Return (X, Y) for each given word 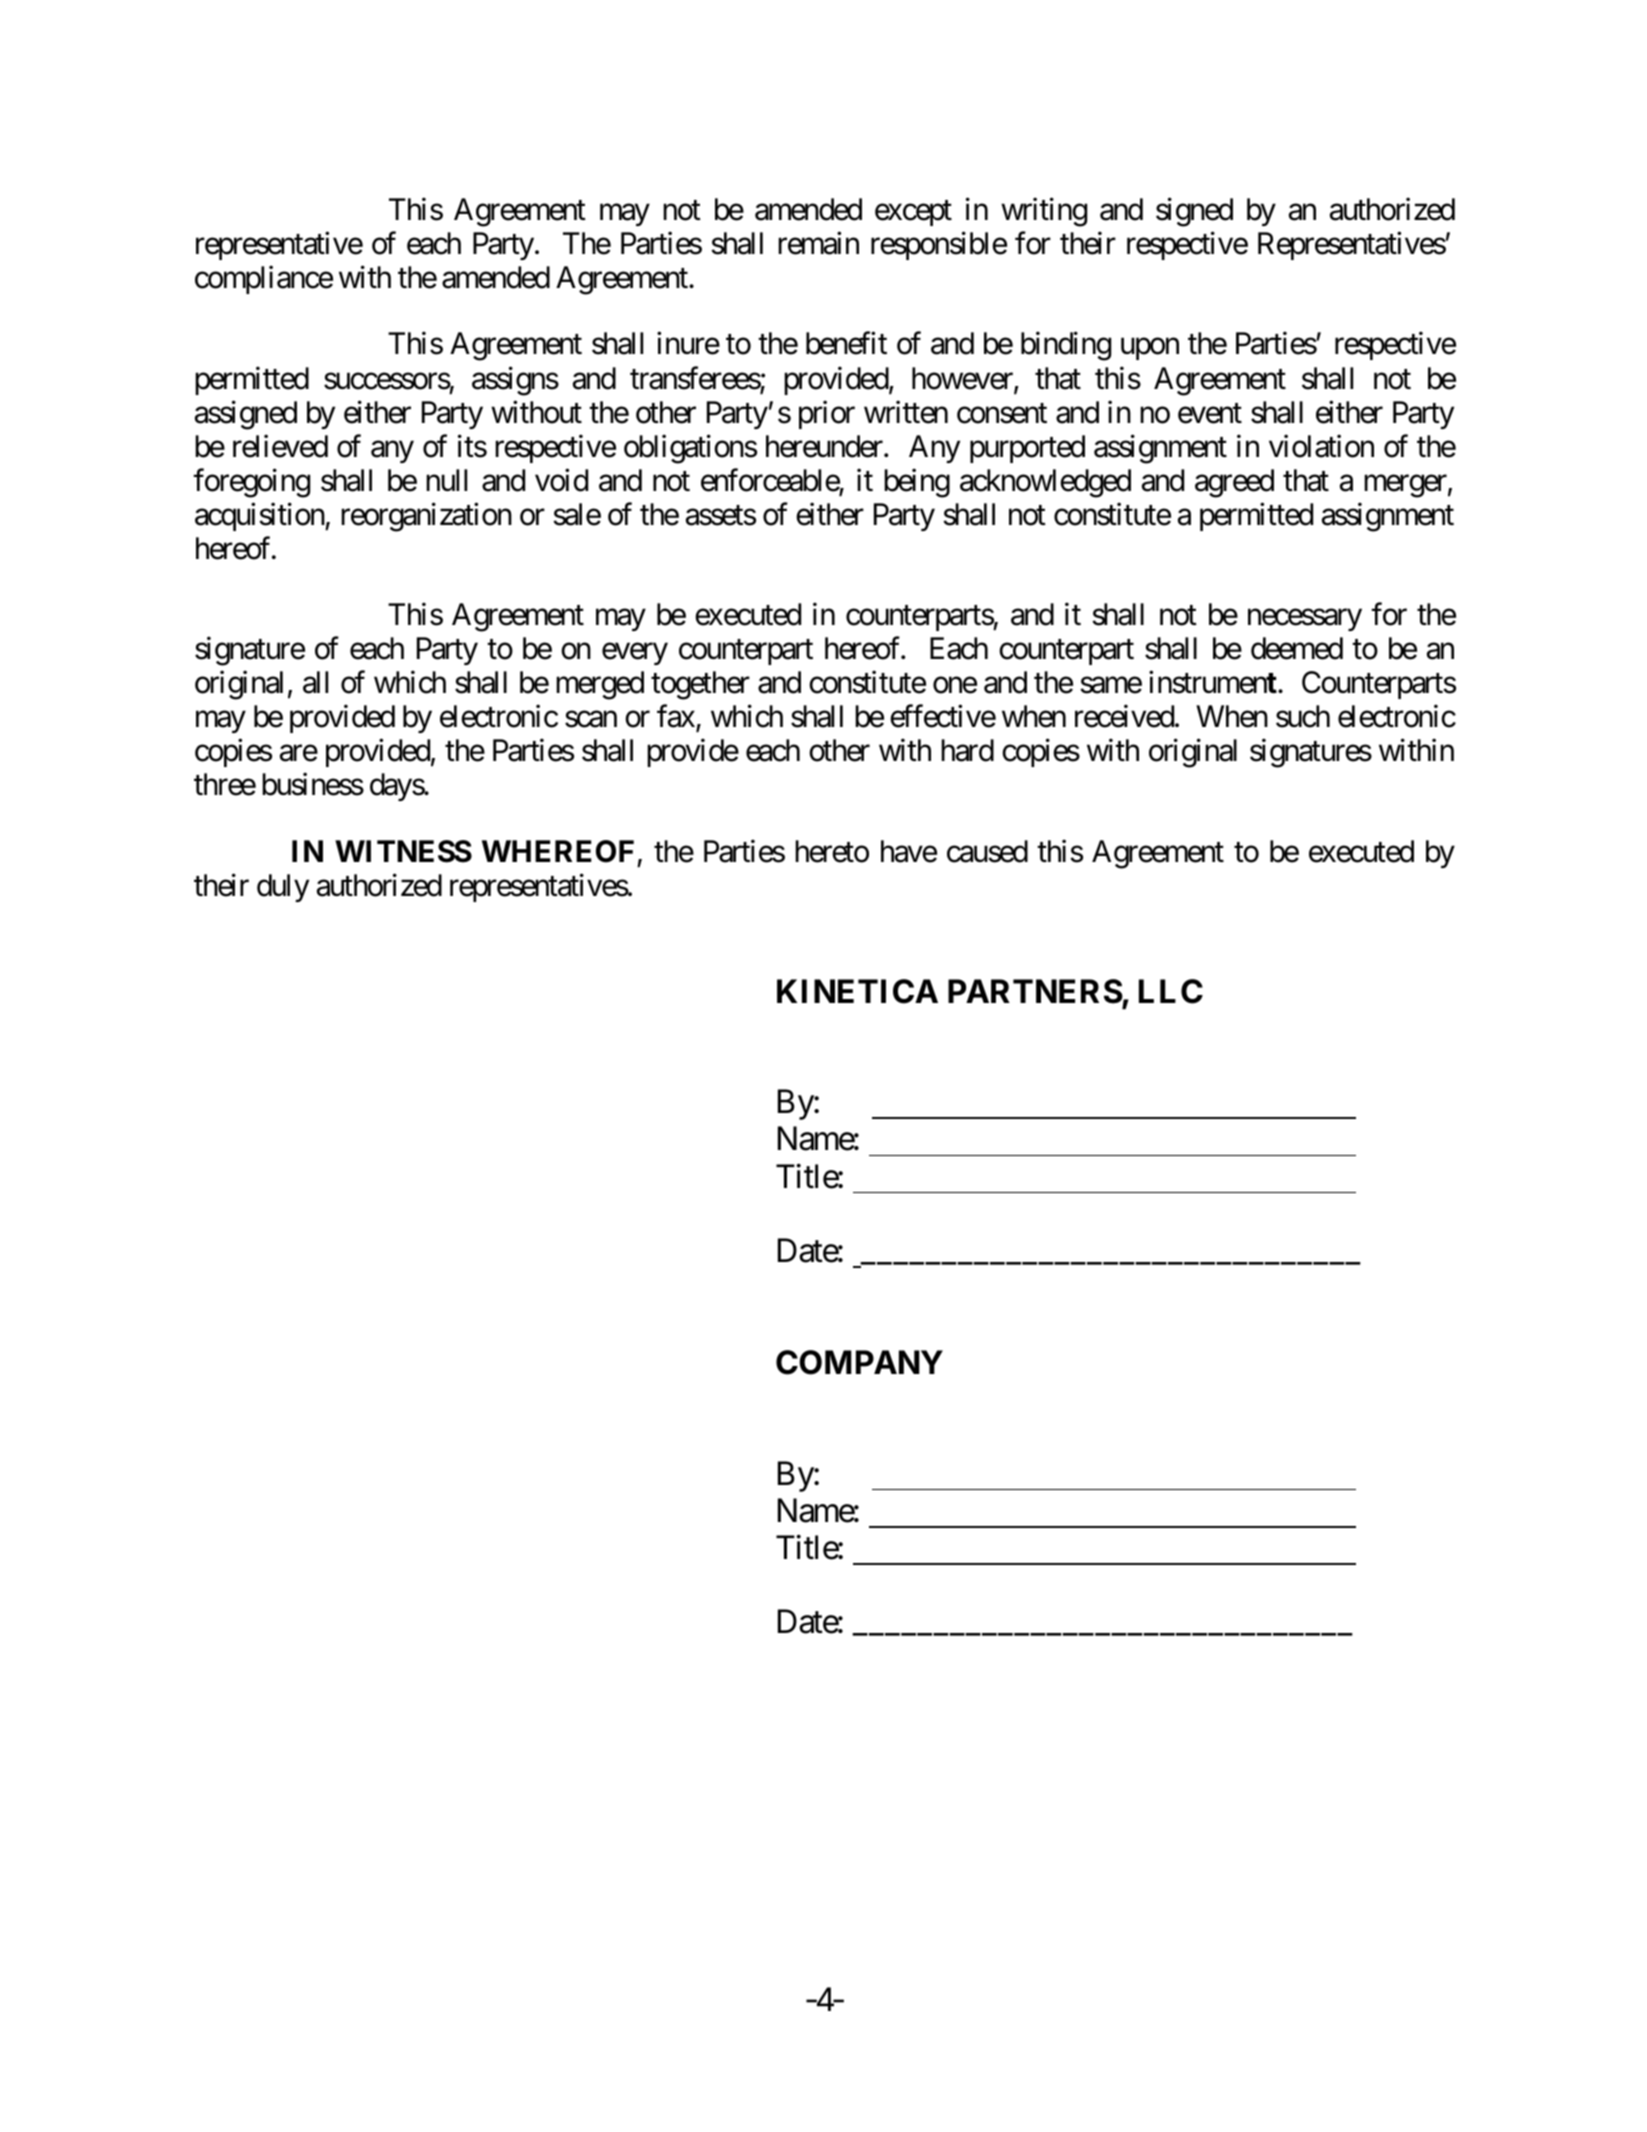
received (1125, 716)
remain (818, 243)
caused (987, 851)
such (1303, 716)
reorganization (426, 517)
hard (967, 750)
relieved (280, 446)
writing (1044, 212)
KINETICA (857, 991)
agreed (1234, 483)
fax (677, 717)
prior (827, 414)
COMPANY (859, 1362)
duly (283, 888)
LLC (1171, 991)
